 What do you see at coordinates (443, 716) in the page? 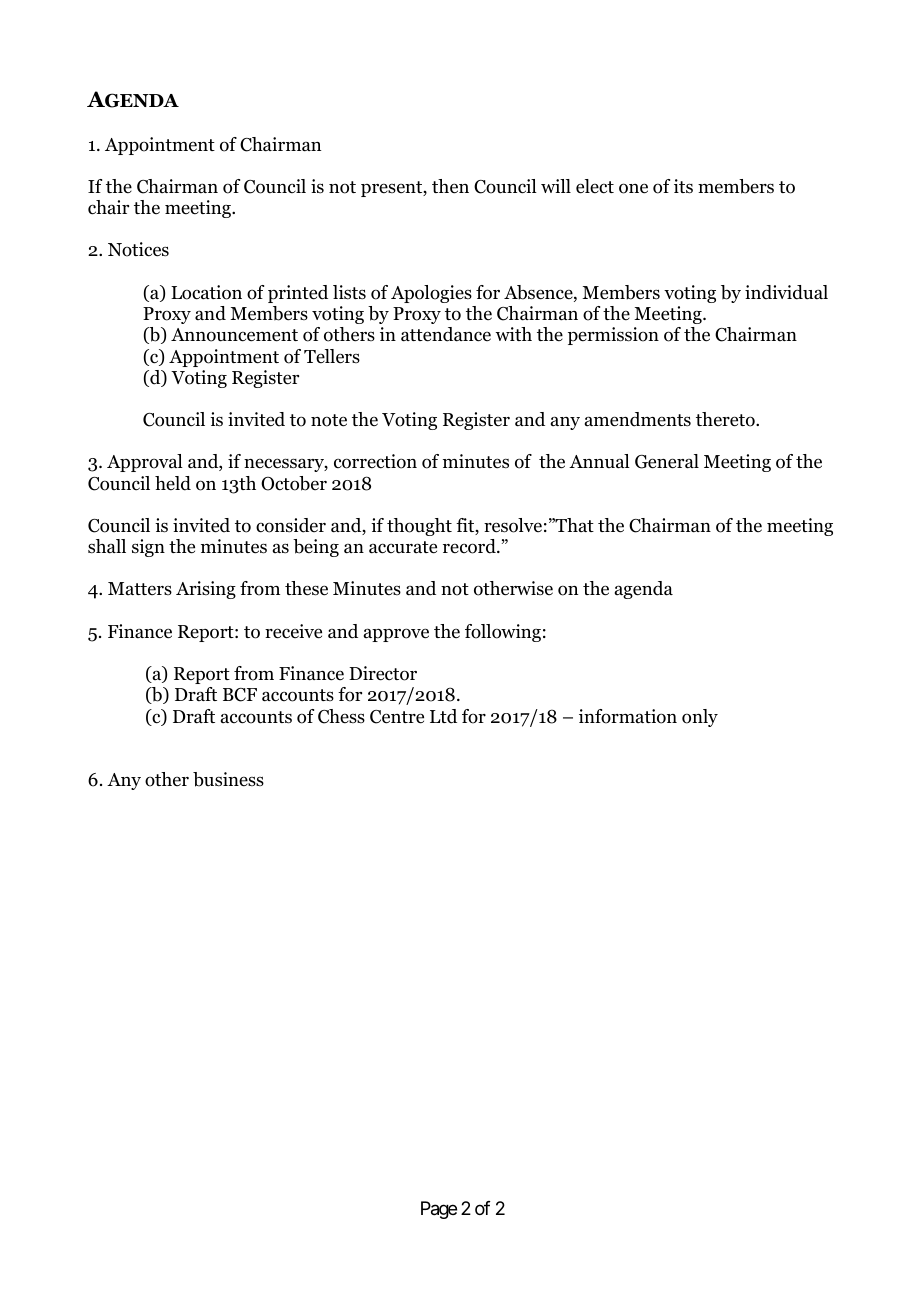
I see `Ltd` at bounding box center [443, 716].
